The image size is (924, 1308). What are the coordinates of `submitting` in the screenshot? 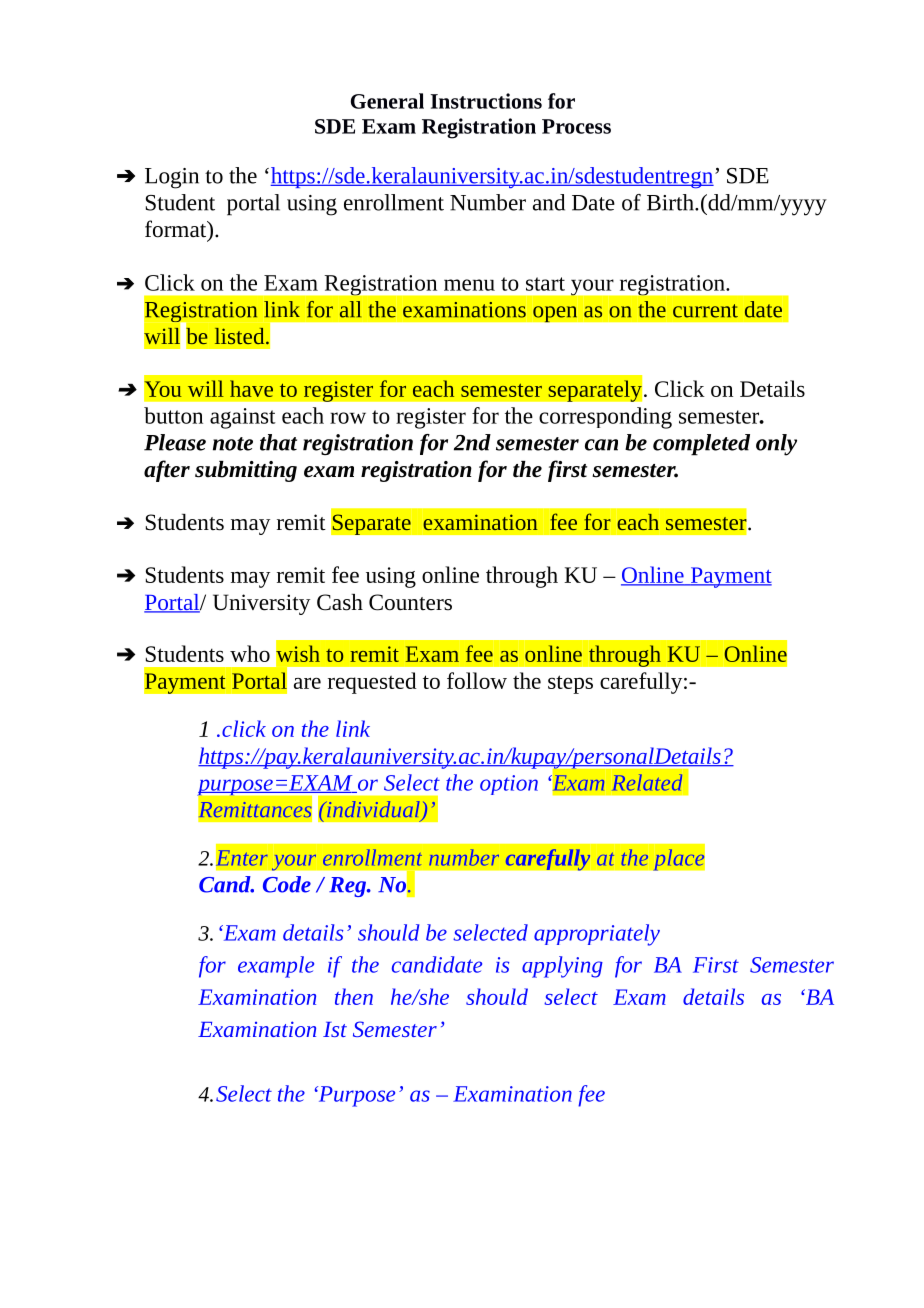 It's located at (246, 471).
